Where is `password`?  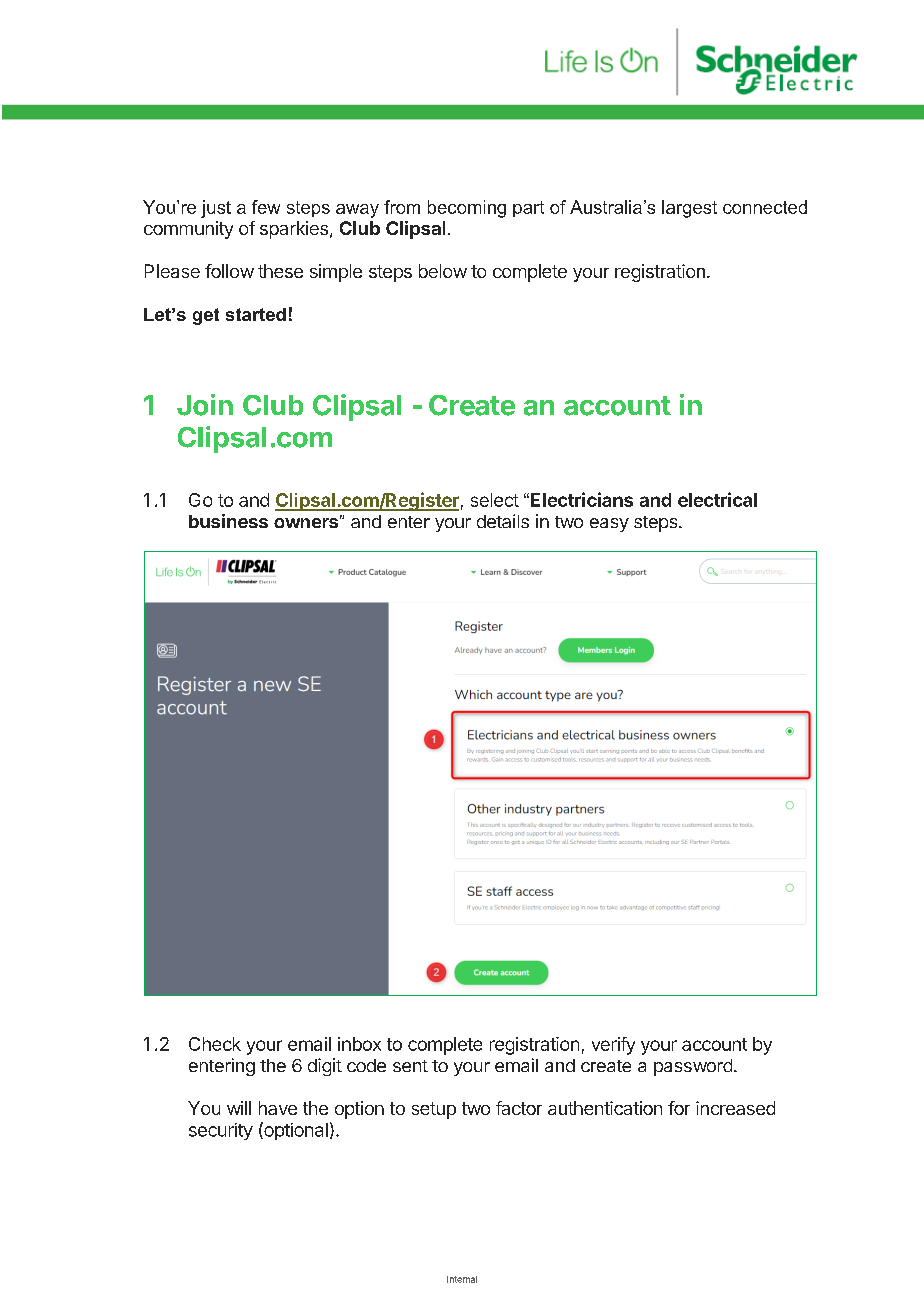 password is located at coordinates (693, 1067).
